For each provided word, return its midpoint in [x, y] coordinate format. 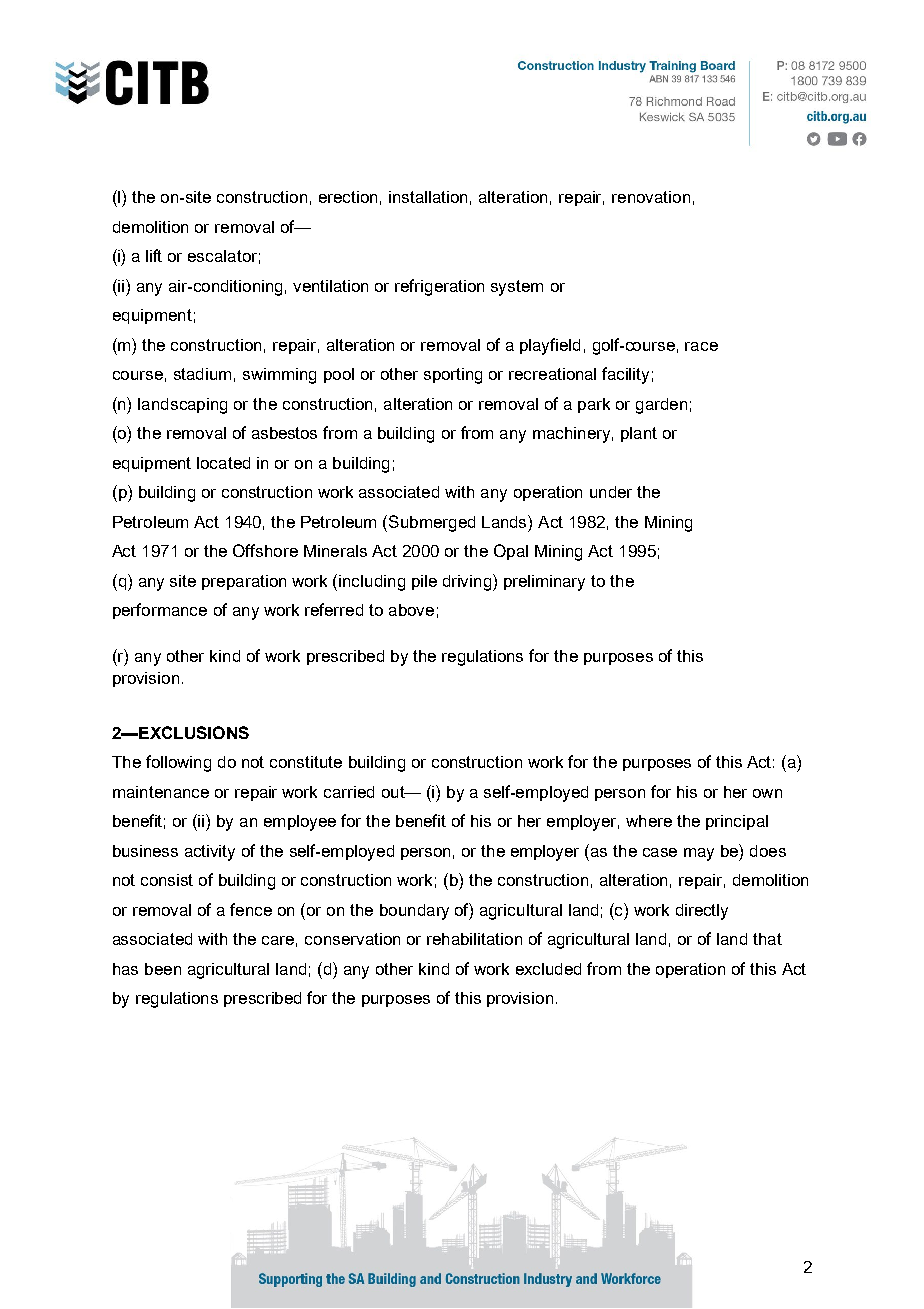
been [163, 969]
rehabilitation [474, 939]
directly [702, 912]
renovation [651, 197]
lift [154, 255]
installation [428, 197]
